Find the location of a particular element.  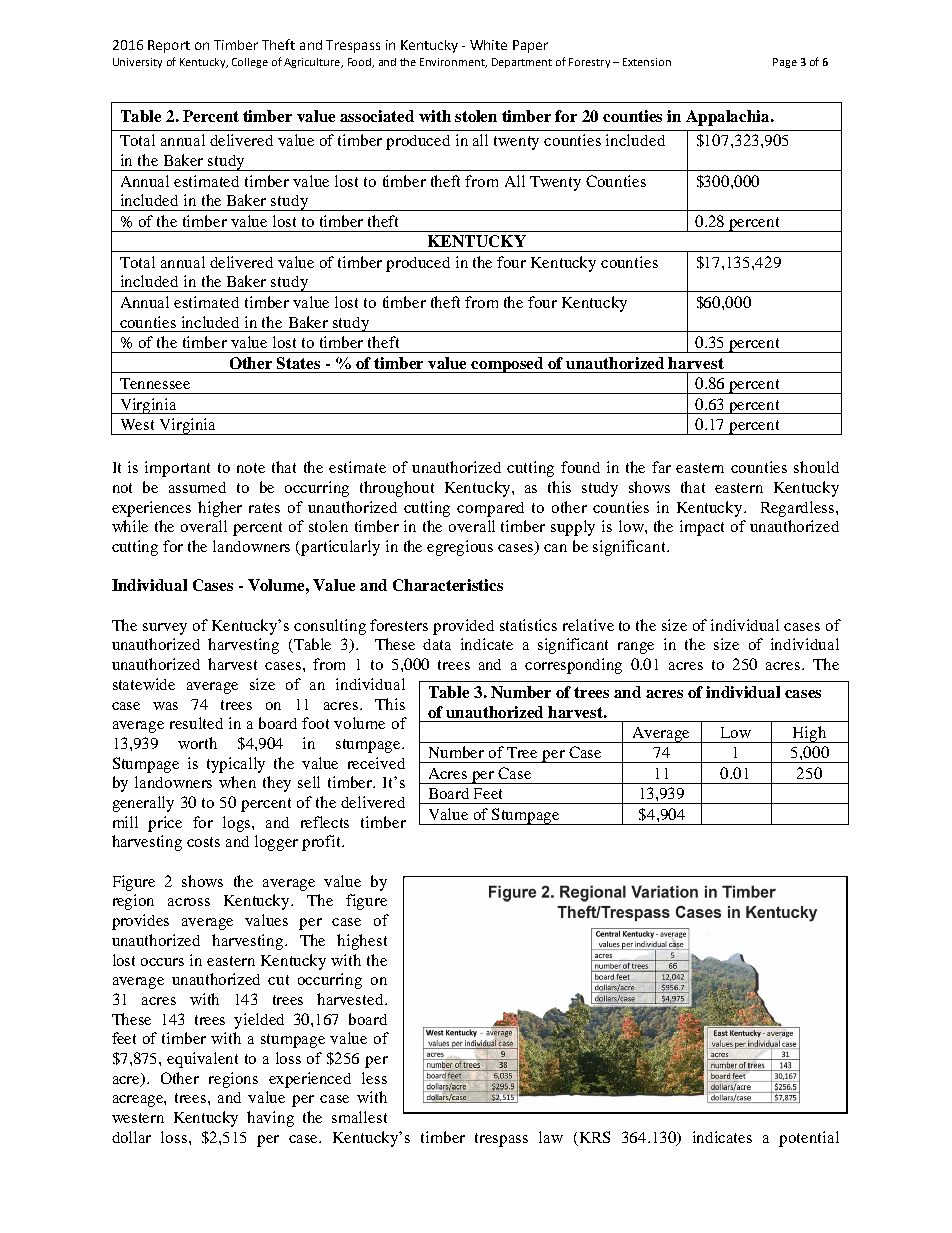

Appalachia is located at coordinates (729, 118).
